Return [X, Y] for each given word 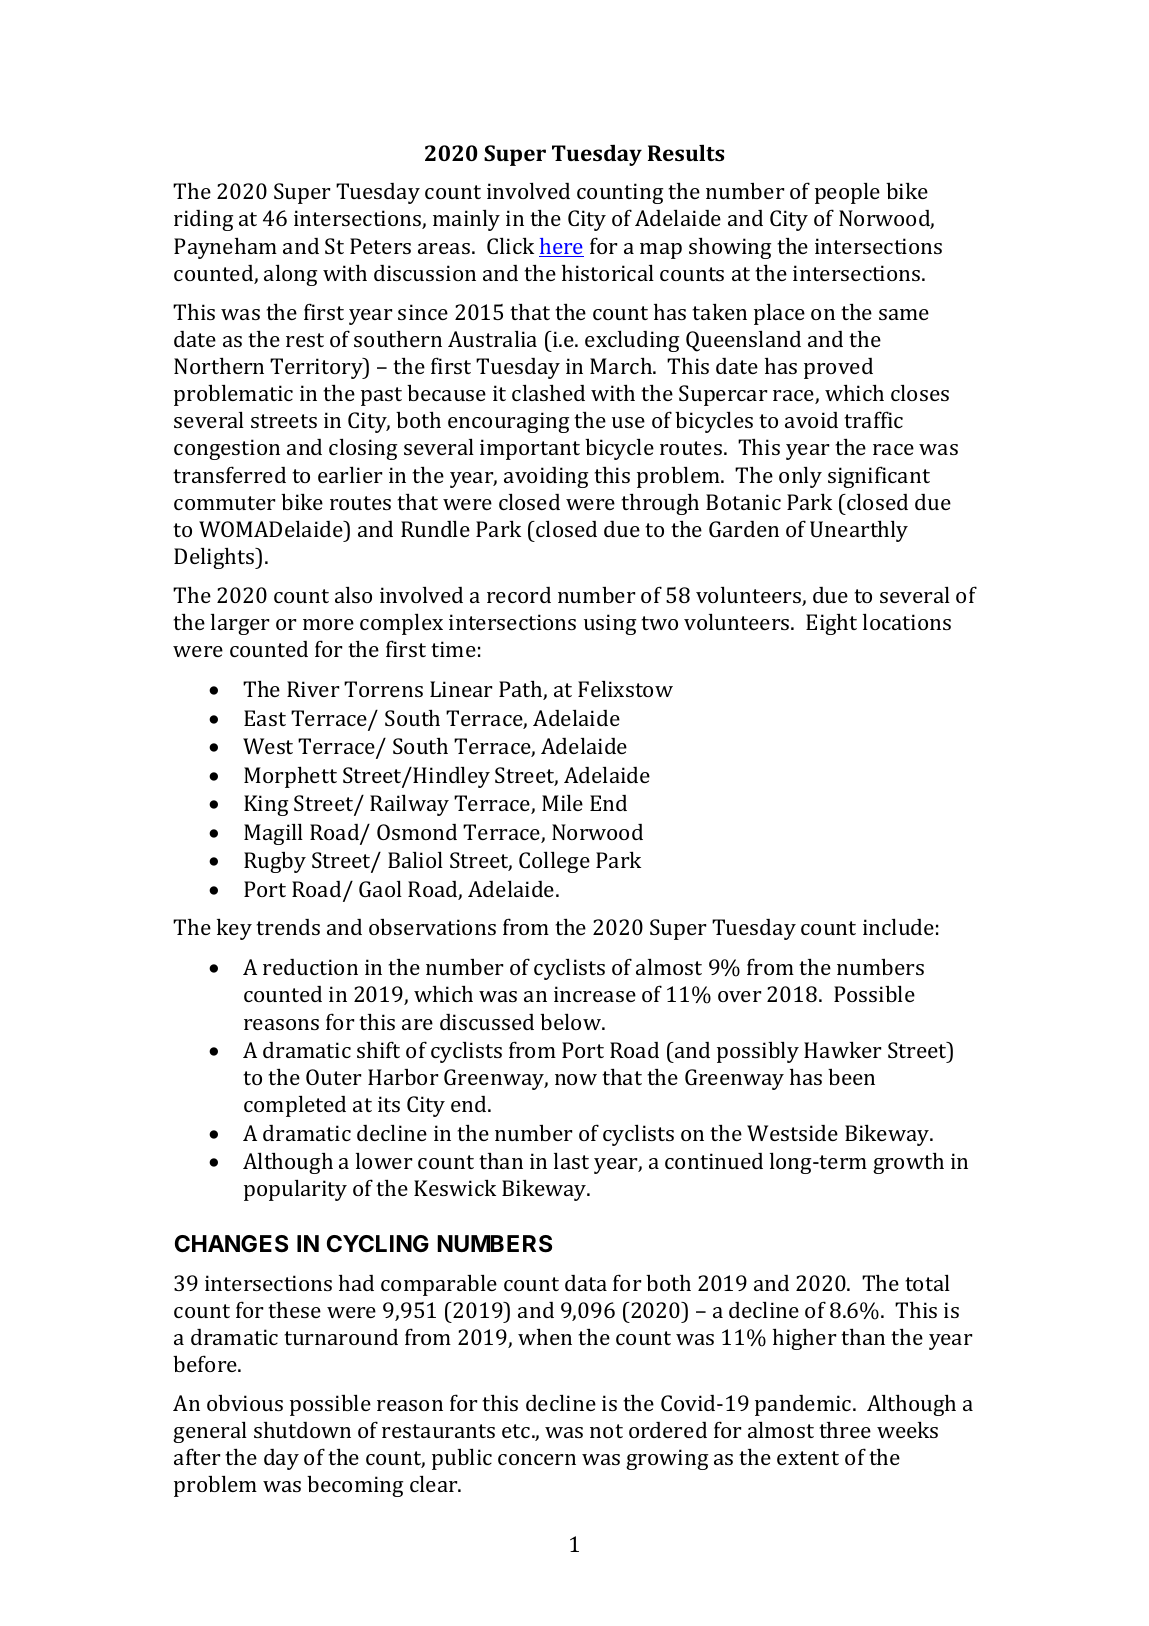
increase [595, 994]
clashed [548, 392]
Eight [831, 624]
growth [908, 1163]
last [571, 1160]
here [561, 247]
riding [203, 220]
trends [288, 927]
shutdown [302, 1429]
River [313, 689]
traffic [873, 419]
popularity [295, 1190]
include [898, 926]
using [610, 624]
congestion [227, 449]
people [847, 193]
